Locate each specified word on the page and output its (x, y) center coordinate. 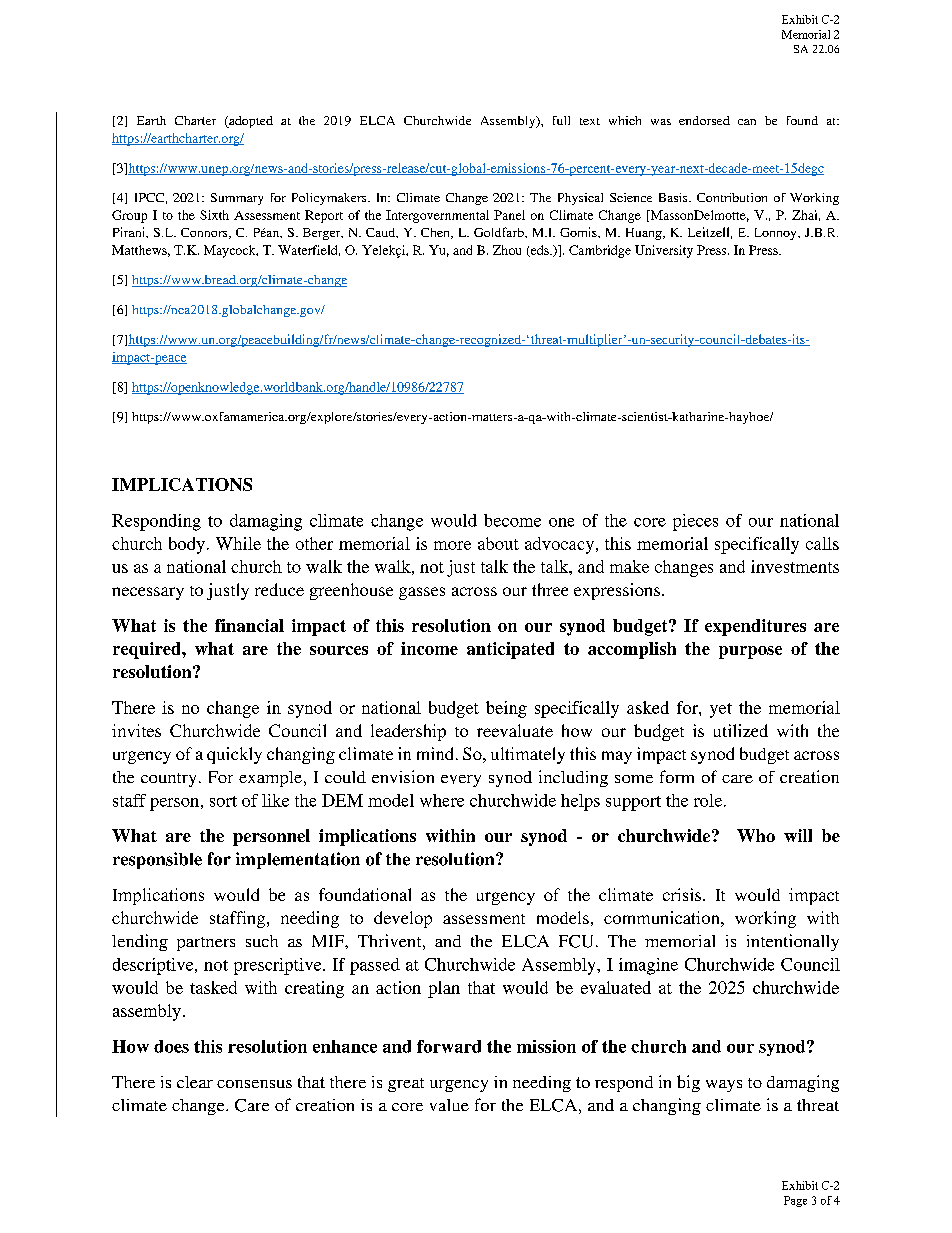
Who (756, 835)
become (512, 520)
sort (223, 801)
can (747, 122)
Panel (509, 215)
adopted (250, 122)
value (449, 1105)
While (238, 543)
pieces (695, 522)
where (442, 800)
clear (195, 1082)
